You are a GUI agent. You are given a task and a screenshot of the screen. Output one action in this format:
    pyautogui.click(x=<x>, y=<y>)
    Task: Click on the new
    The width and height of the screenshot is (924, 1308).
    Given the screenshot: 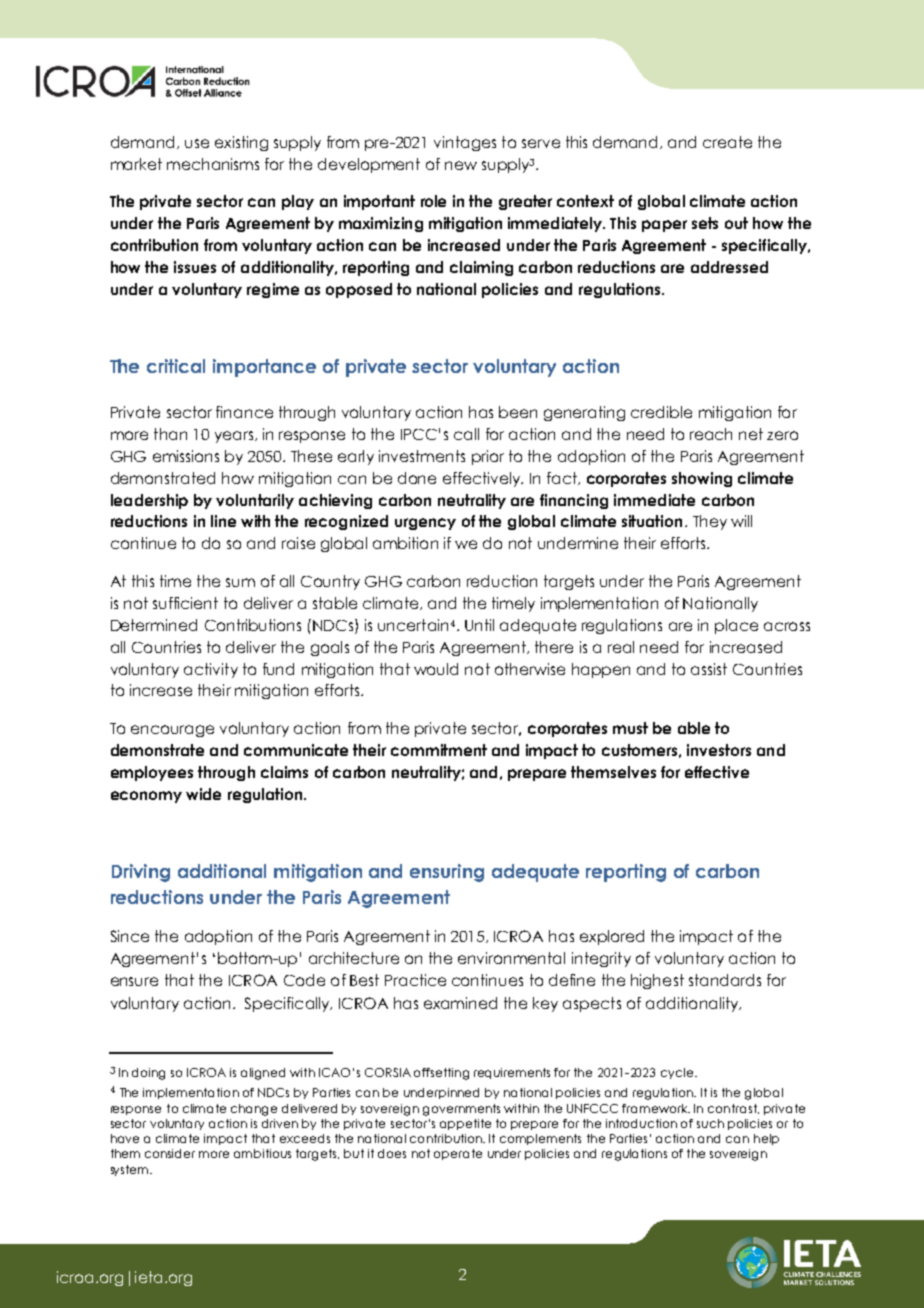 What is the action you would take?
    pyautogui.click(x=461, y=165)
